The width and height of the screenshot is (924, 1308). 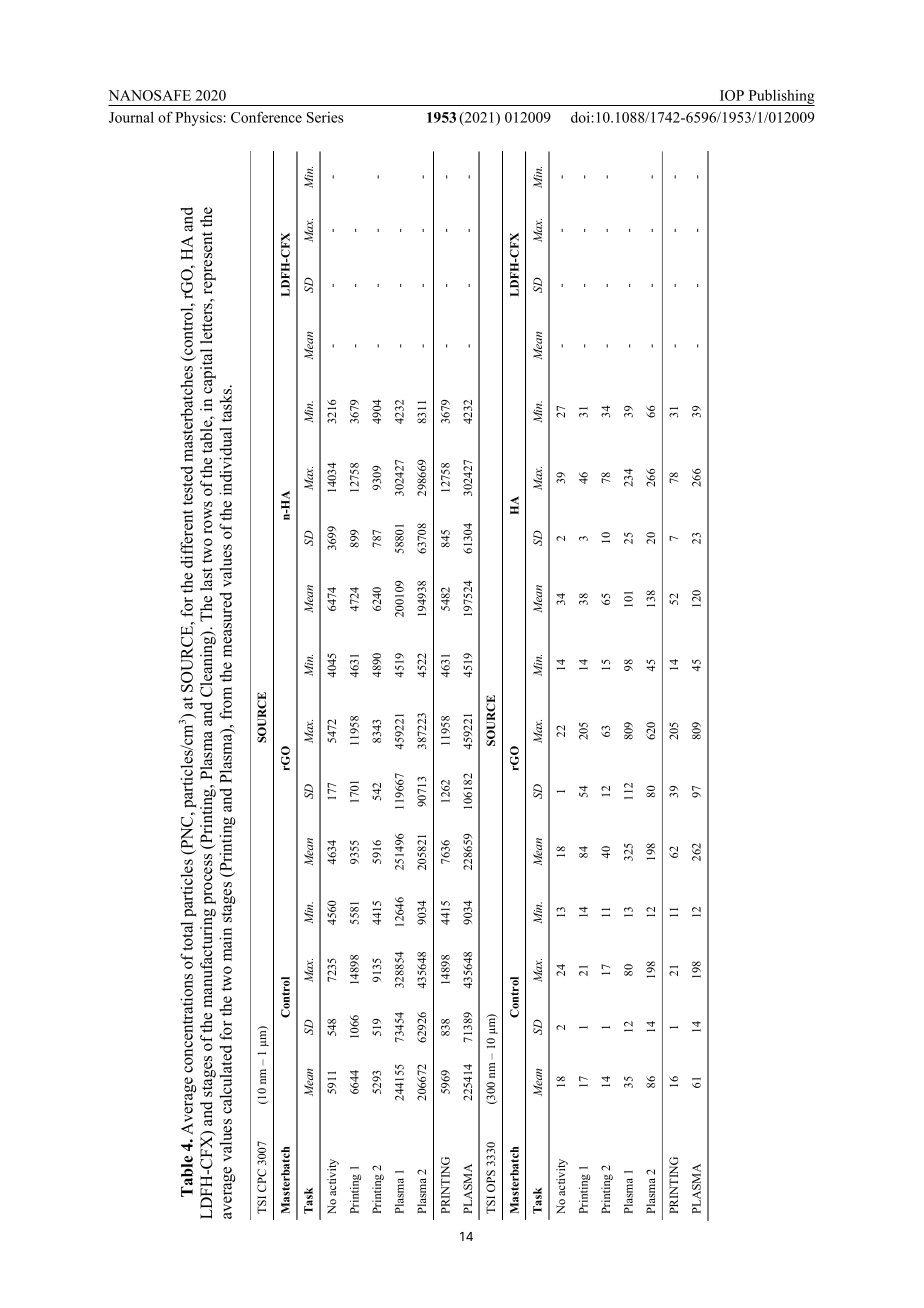 What do you see at coordinates (131, 117) in the screenshot?
I see `Journal` at bounding box center [131, 117].
